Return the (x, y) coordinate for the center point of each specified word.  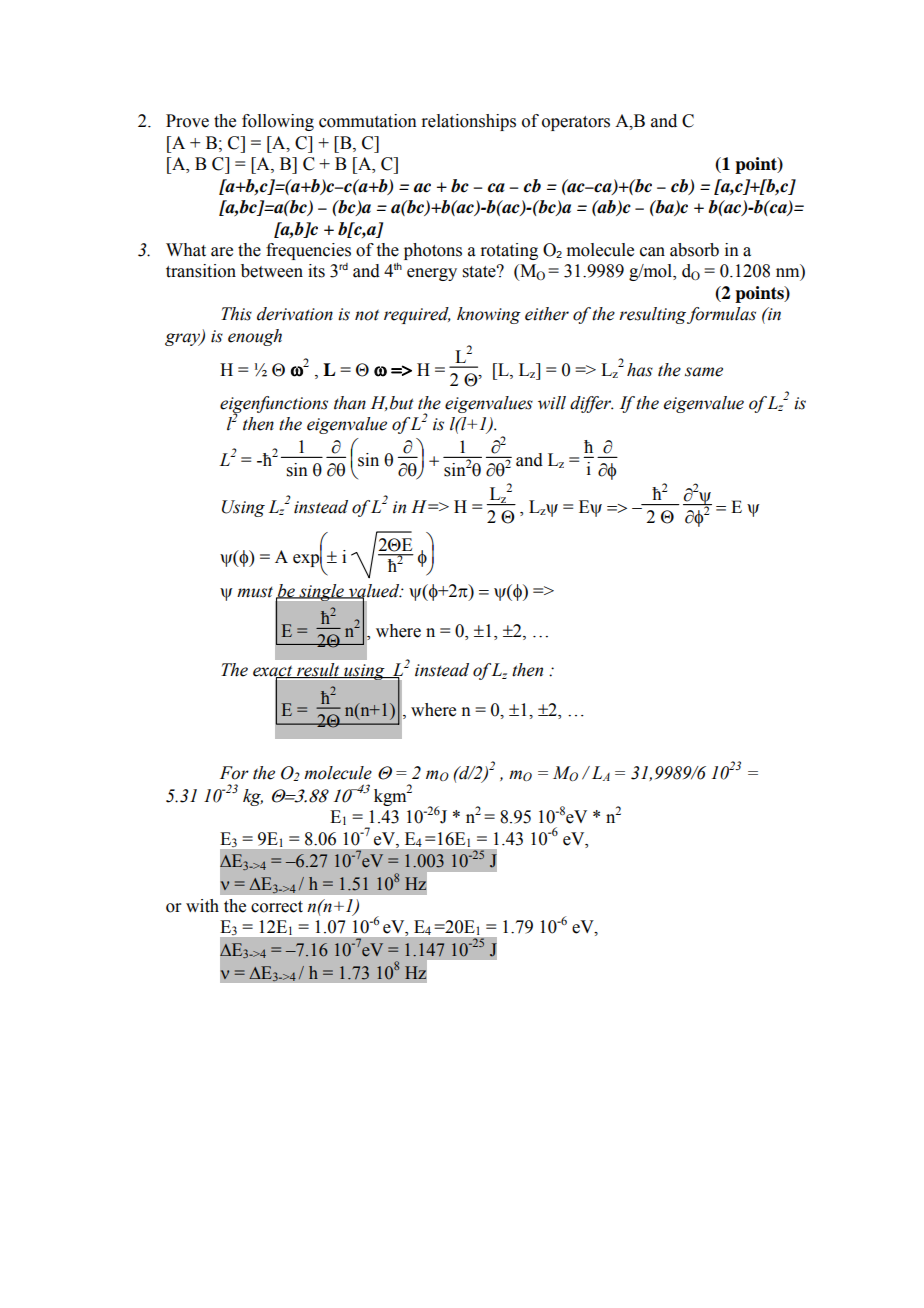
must (255, 592)
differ (591, 404)
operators (576, 123)
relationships (468, 122)
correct (277, 907)
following (278, 122)
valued (374, 591)
